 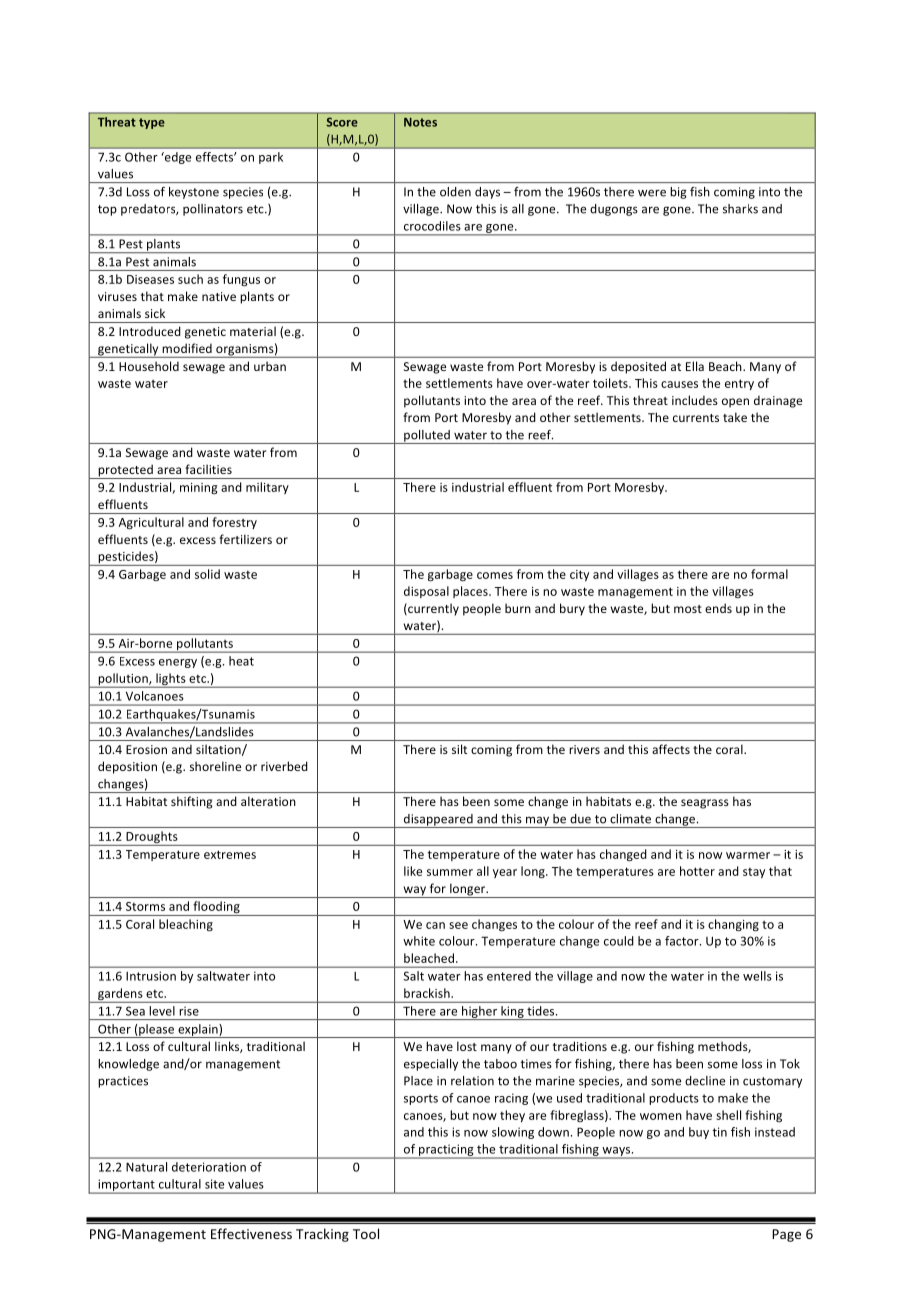 I want to click on Intrusion, so click(x=151, y=976).
